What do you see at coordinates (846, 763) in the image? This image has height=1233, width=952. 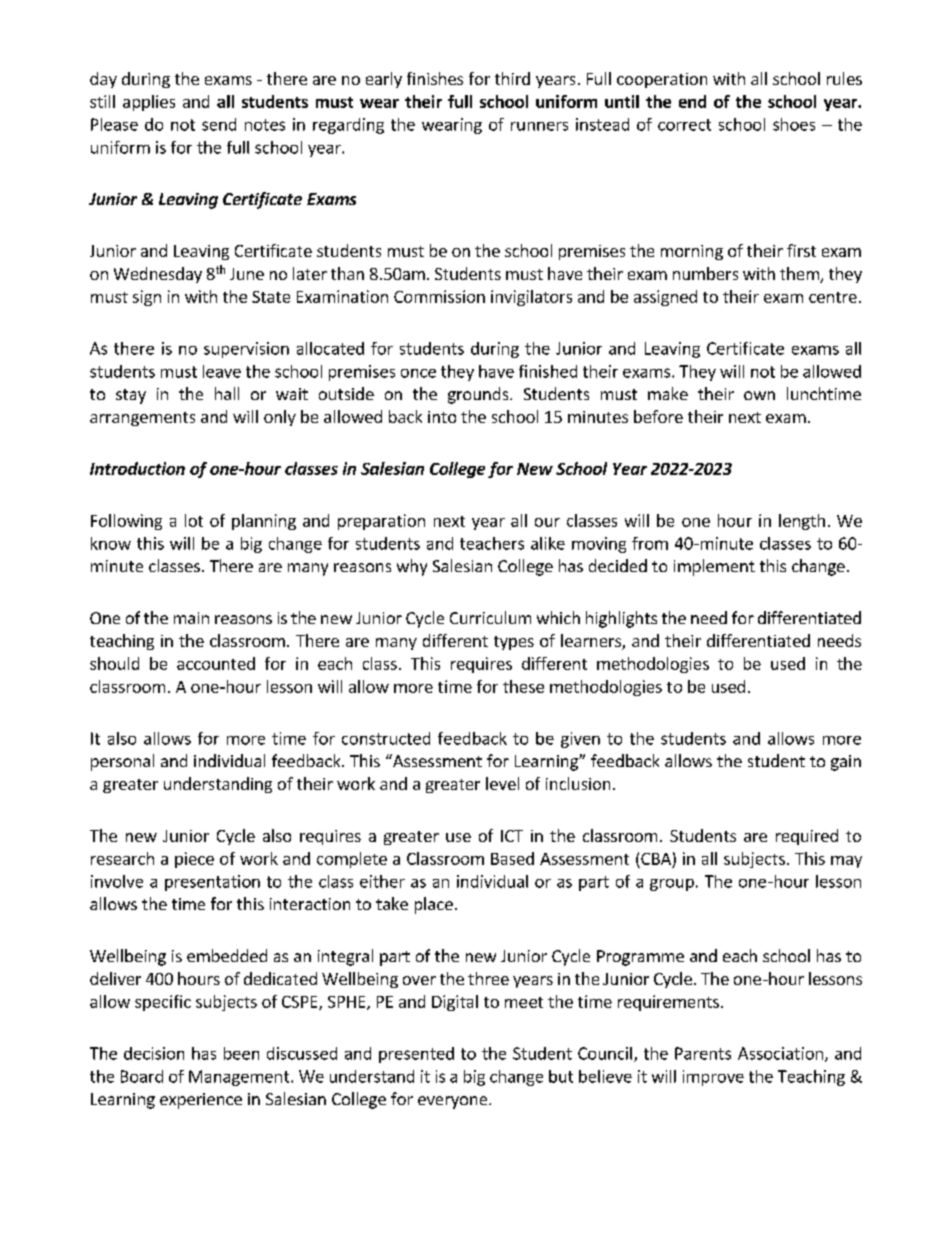 I see `gain` at bounding box center [846, 763].
